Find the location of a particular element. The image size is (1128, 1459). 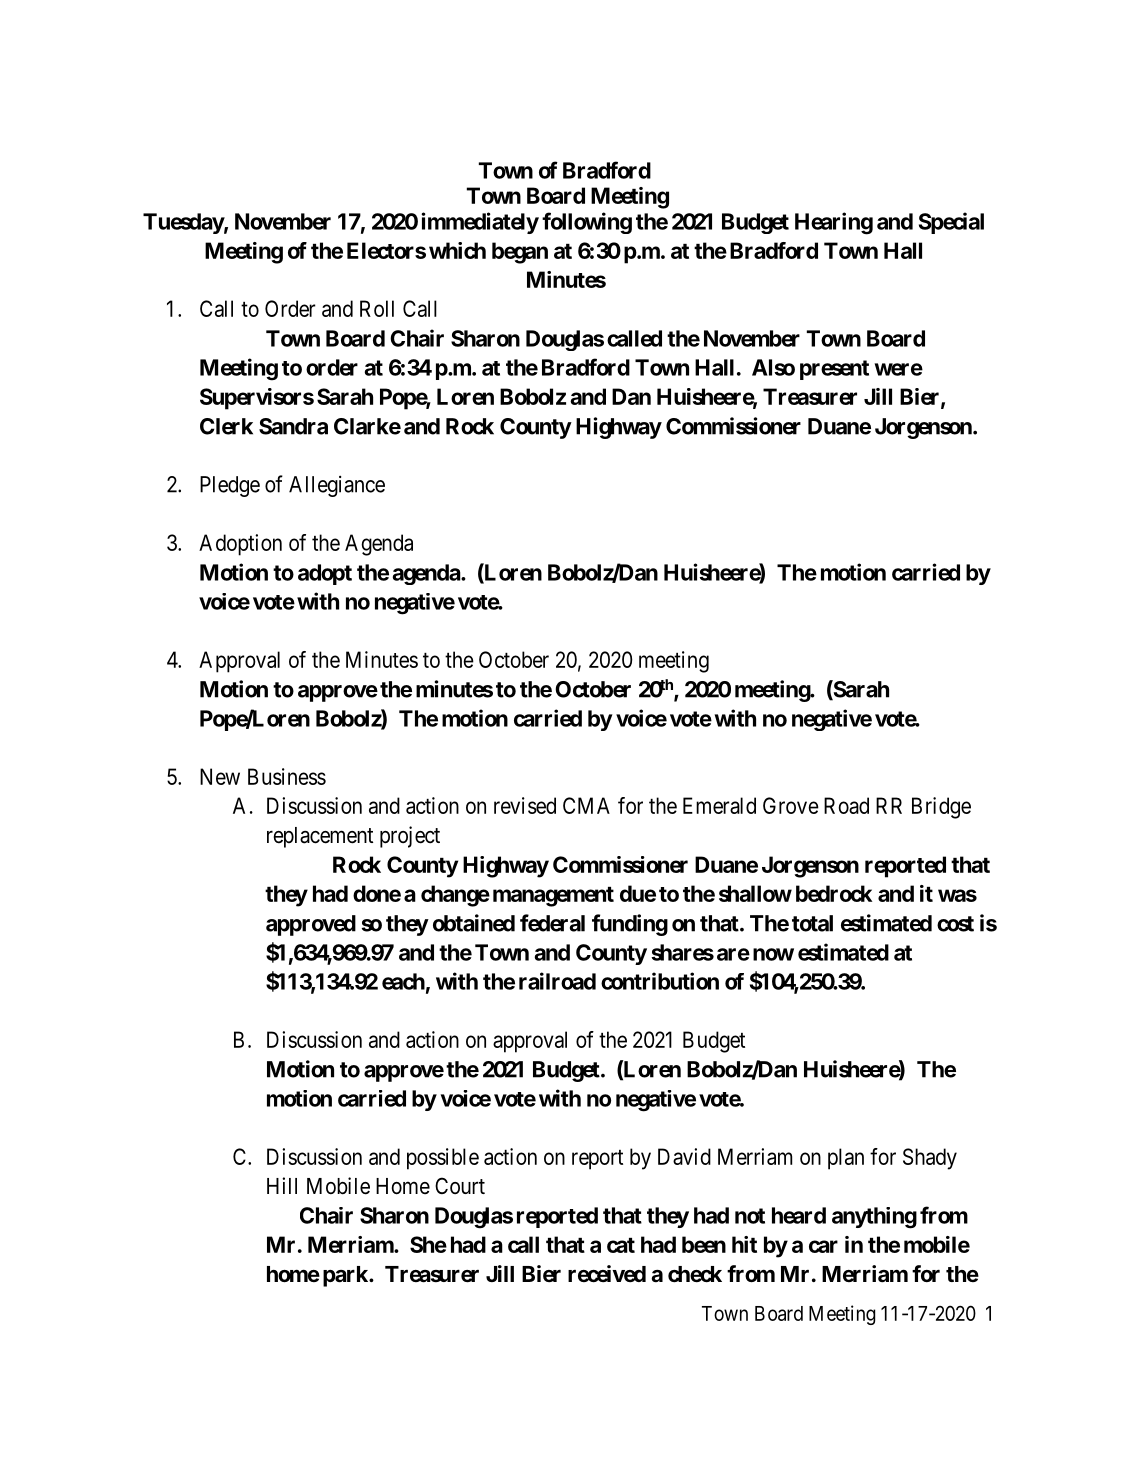

present is located at coordinates (834, 370).
